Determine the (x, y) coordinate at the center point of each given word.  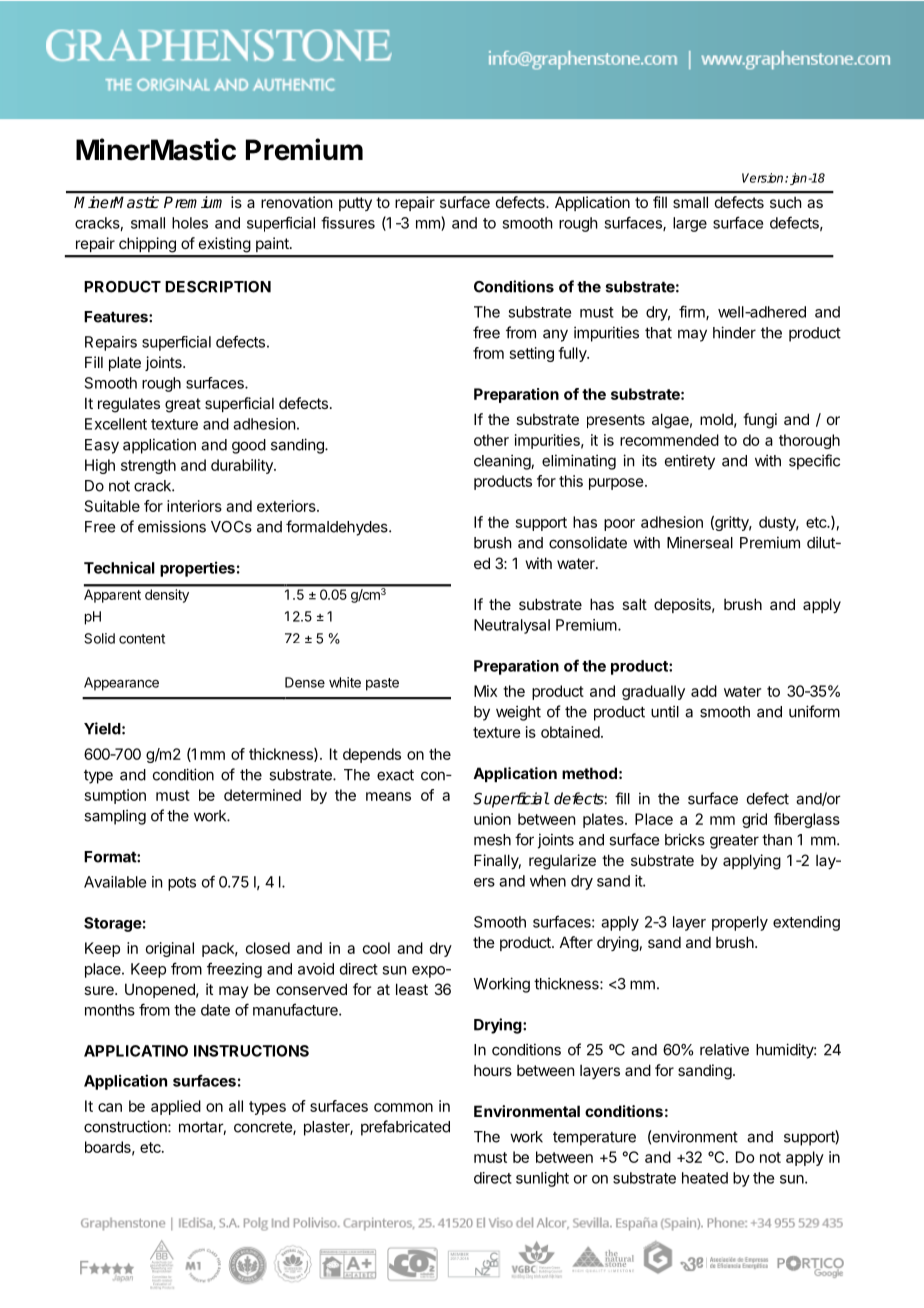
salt (634, 604)
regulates (129, 405)
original (170, 949)
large (690, 224)
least (412, 989)
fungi (760, 421)
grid (754, 820)
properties (197, 569)
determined (262, 795)
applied (176, 1107)
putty (355, 204)
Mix (485, 691)
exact (395, 775)
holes (190, 223)
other (491, 440)
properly (740, 923)
